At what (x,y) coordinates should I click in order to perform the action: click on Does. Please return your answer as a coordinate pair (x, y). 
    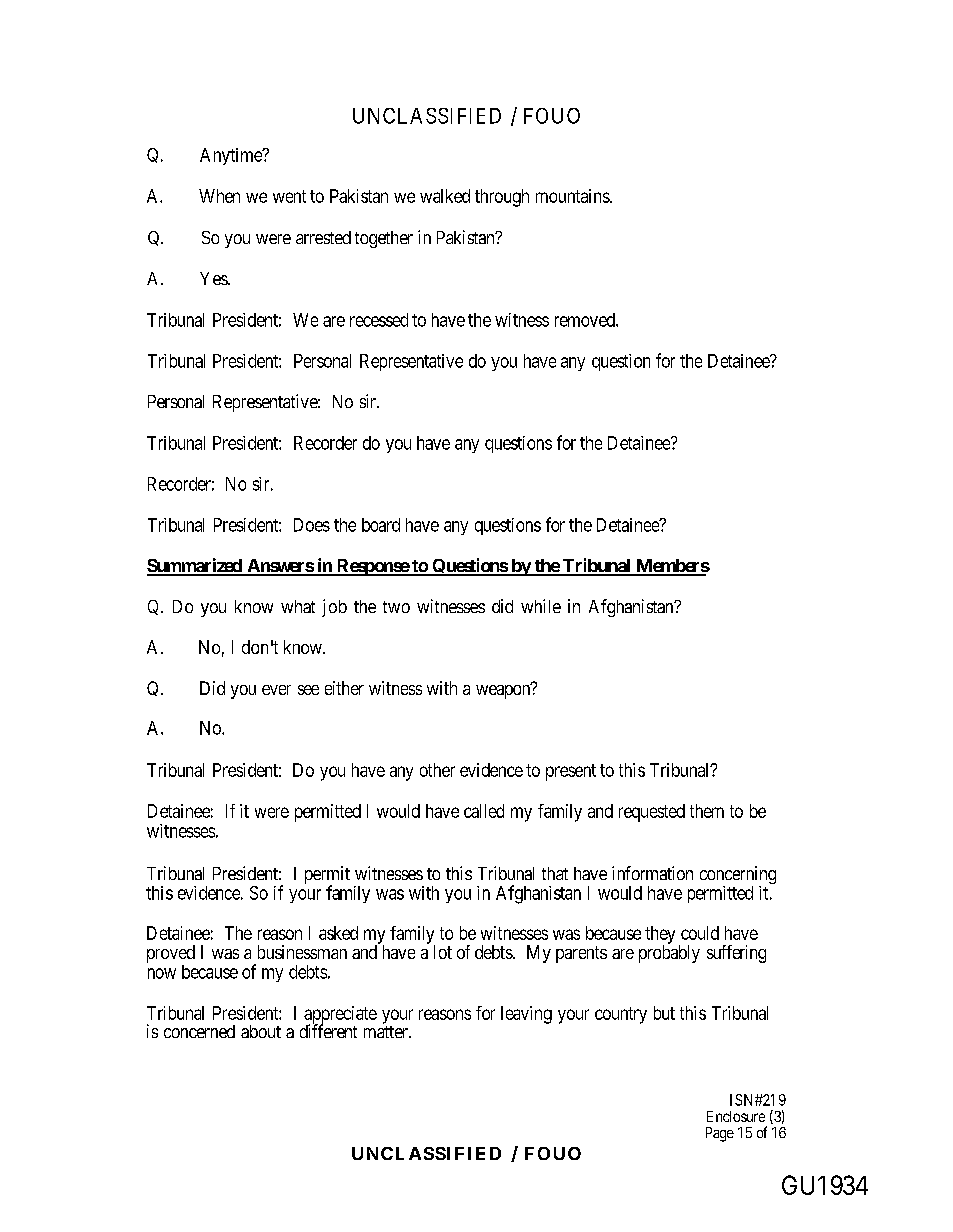
    Looking at the image, I should click on (312, 525).
